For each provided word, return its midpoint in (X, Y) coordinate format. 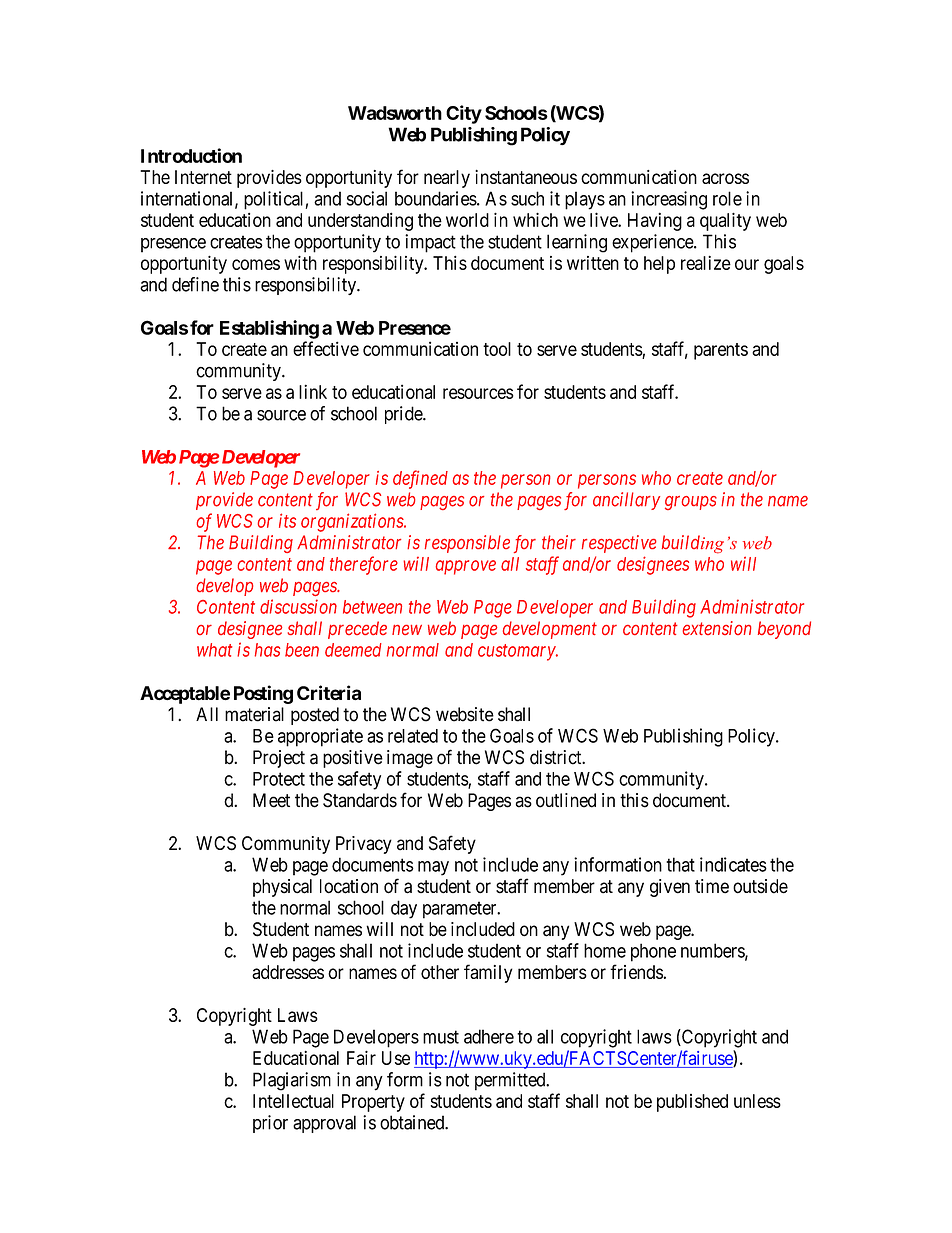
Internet (203, 177)
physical (282, 888)
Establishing (269, 329)
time (712, 886)
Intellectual (293, 1101)
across (725, 178)
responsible (467, 544)
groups (691, 503)
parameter (461, 910)
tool (497, 349)
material (254, 714)
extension (716, 628)
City (464, 114)
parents (721, 351)
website (465, 714)
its (287, 520)
